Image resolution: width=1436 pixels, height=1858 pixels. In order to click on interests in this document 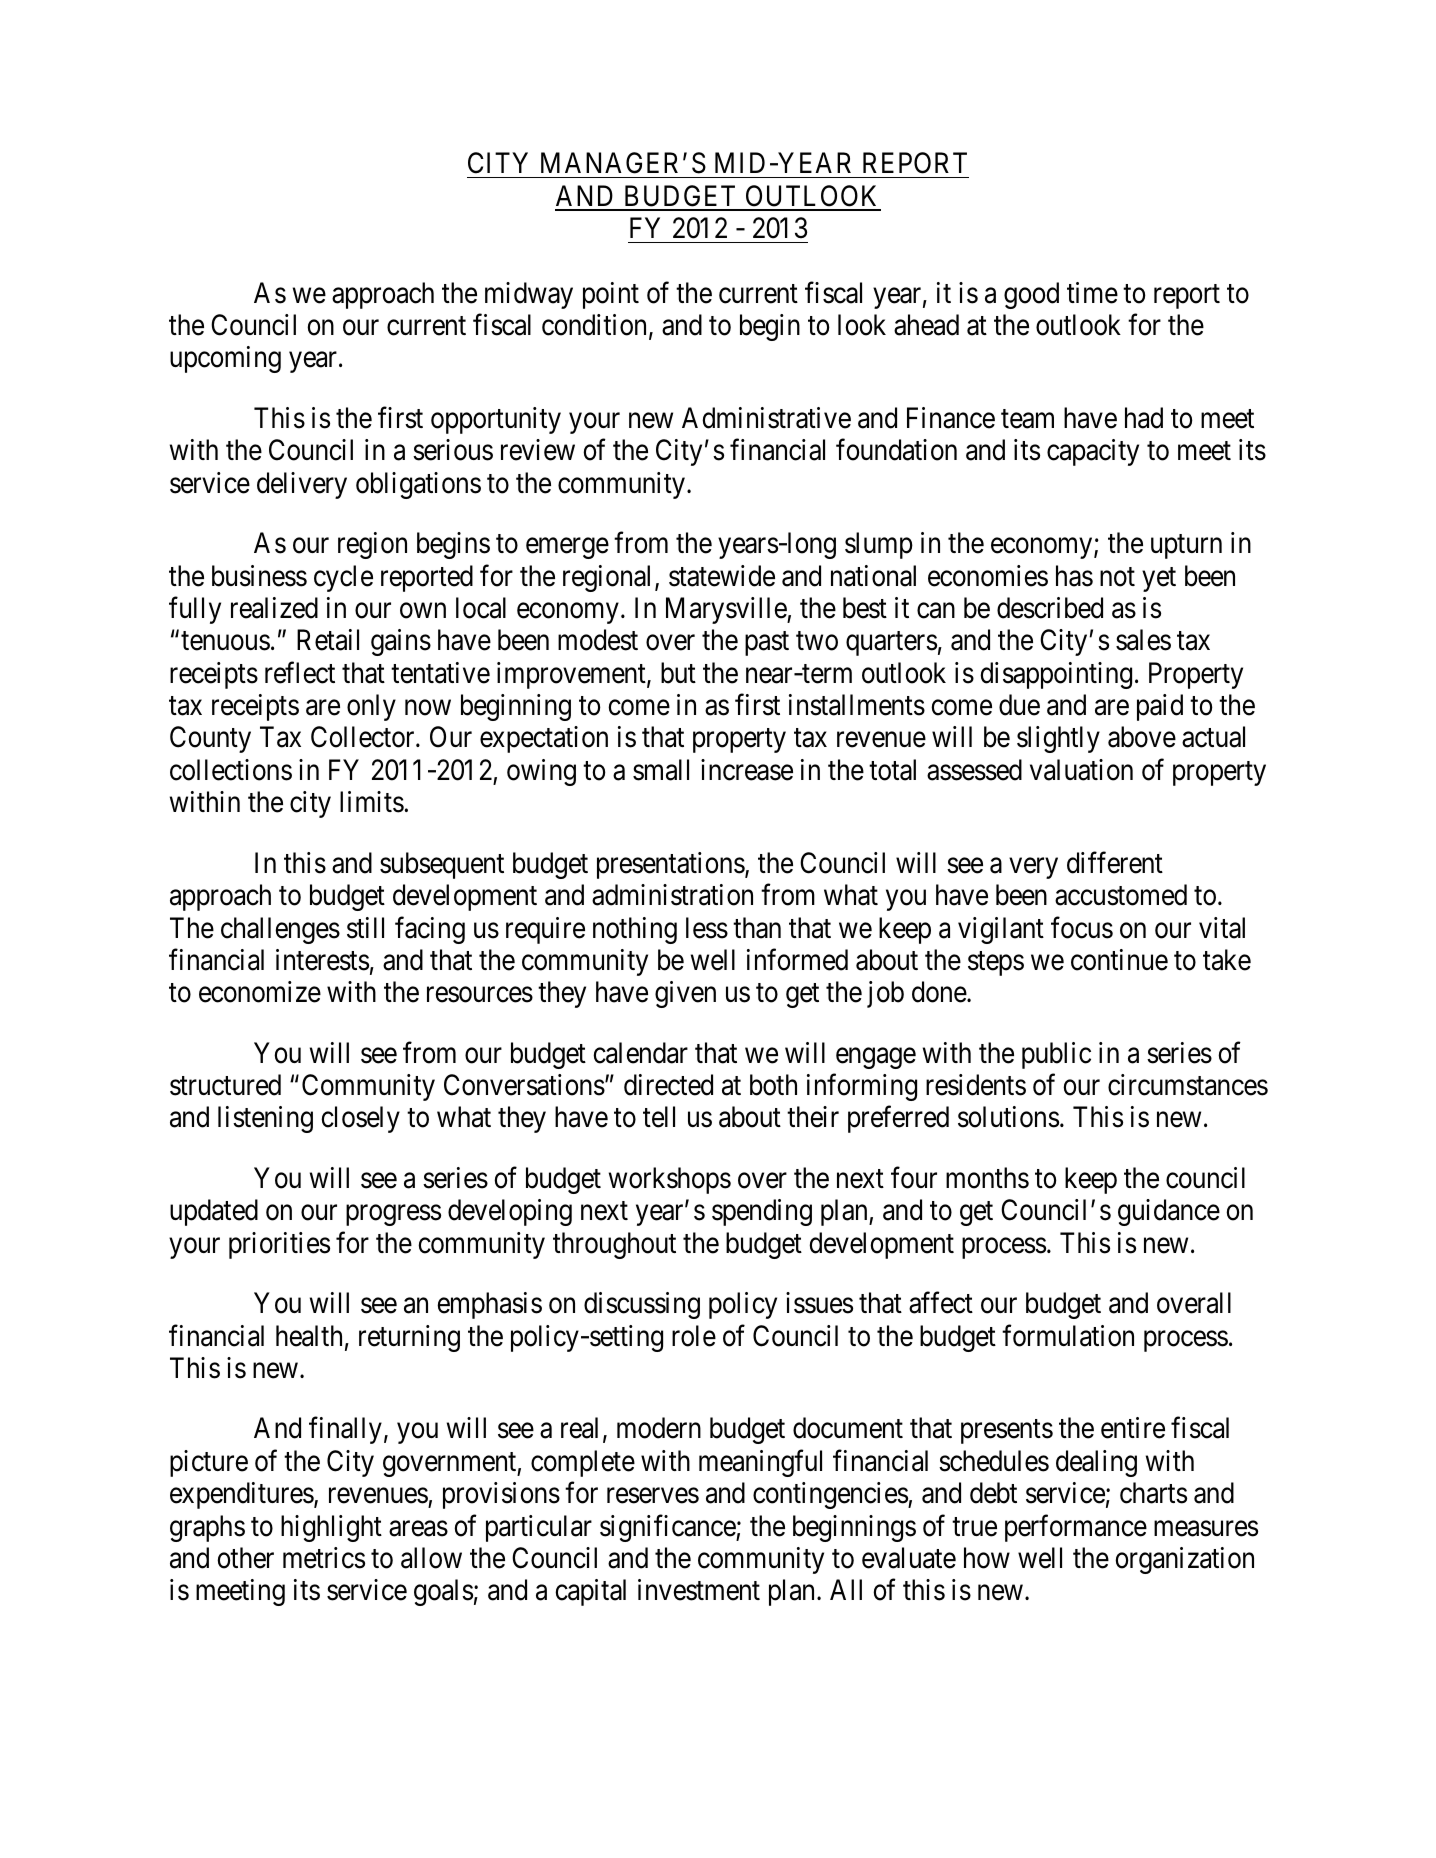, I will do `click(322, 960)`.
